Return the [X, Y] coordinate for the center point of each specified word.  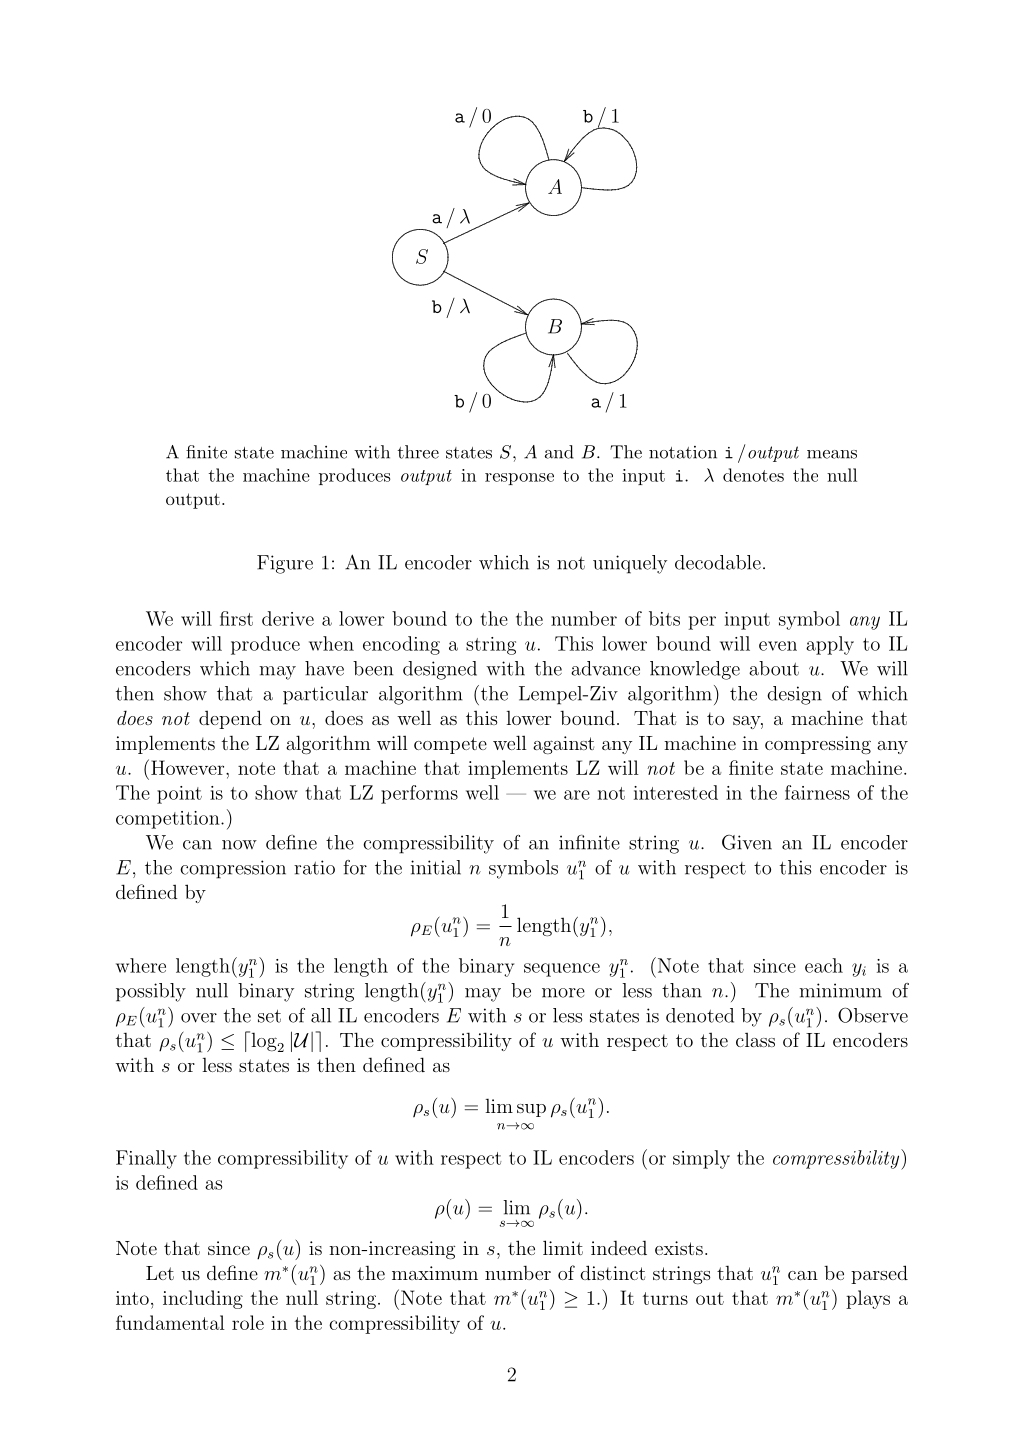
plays [868, 1299]
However [189, 767]
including [203, 1299]
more [563, 993]
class [755, 1039]
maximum [435, 1273]
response [519, 479]
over [199, 1018]
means [832, 454]
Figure [285, 564]
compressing [818, 745]
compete [450, 745]
